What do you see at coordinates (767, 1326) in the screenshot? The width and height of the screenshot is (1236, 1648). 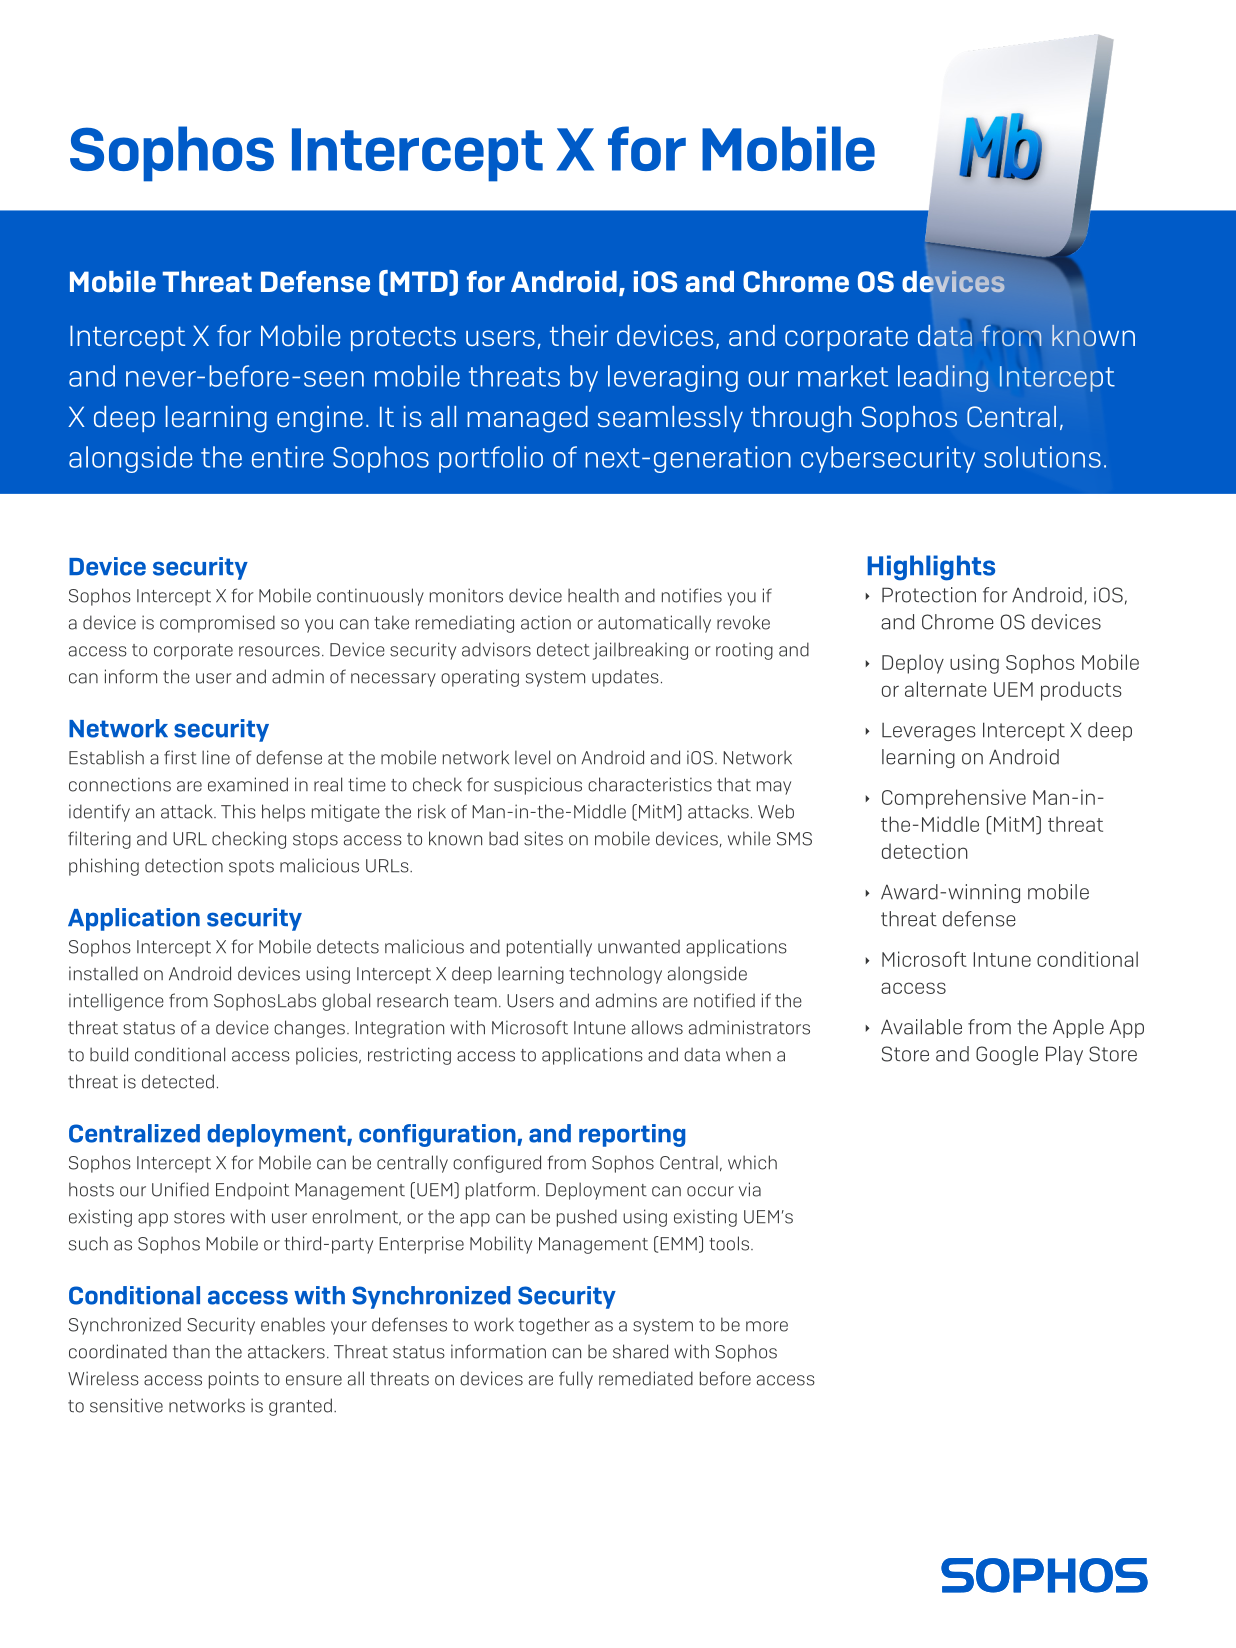 I see `more` at bounding box center [767, 1326].
